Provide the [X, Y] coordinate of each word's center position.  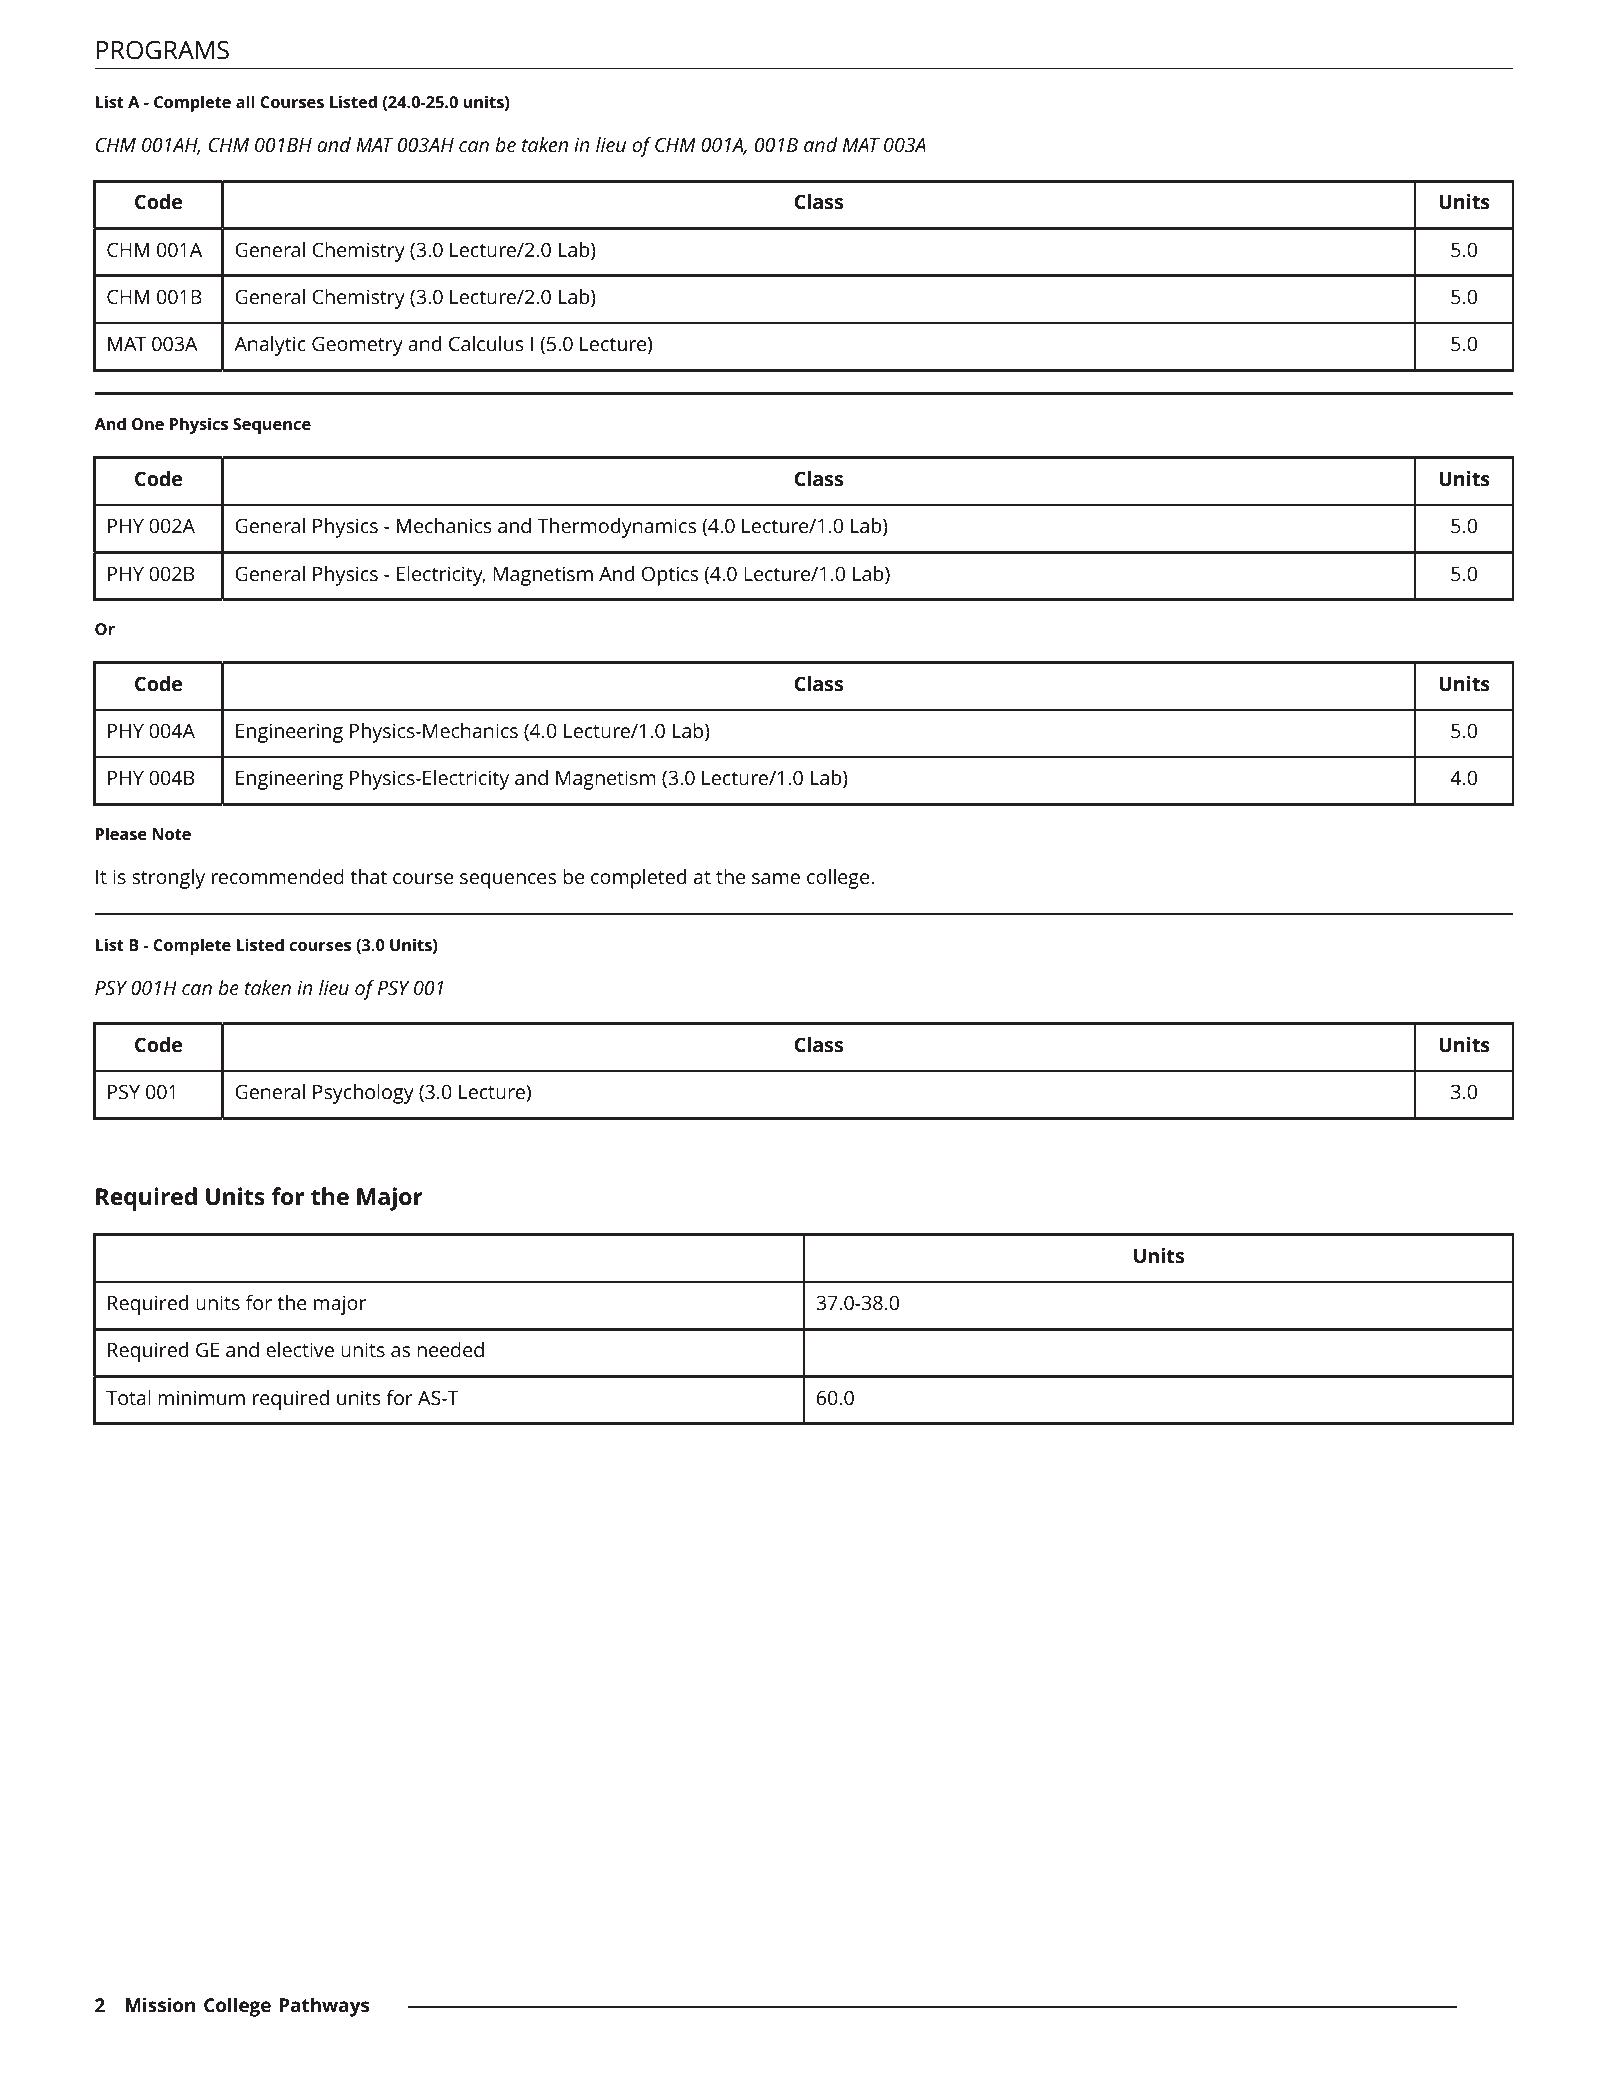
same [776, 878]
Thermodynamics [616, 528]
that [368, 876]
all [245, 101]
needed [450, 1349]
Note [171, 834]
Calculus [486, 343]
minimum [201, 1397]
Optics [670, 576]
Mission [160, 2004]
